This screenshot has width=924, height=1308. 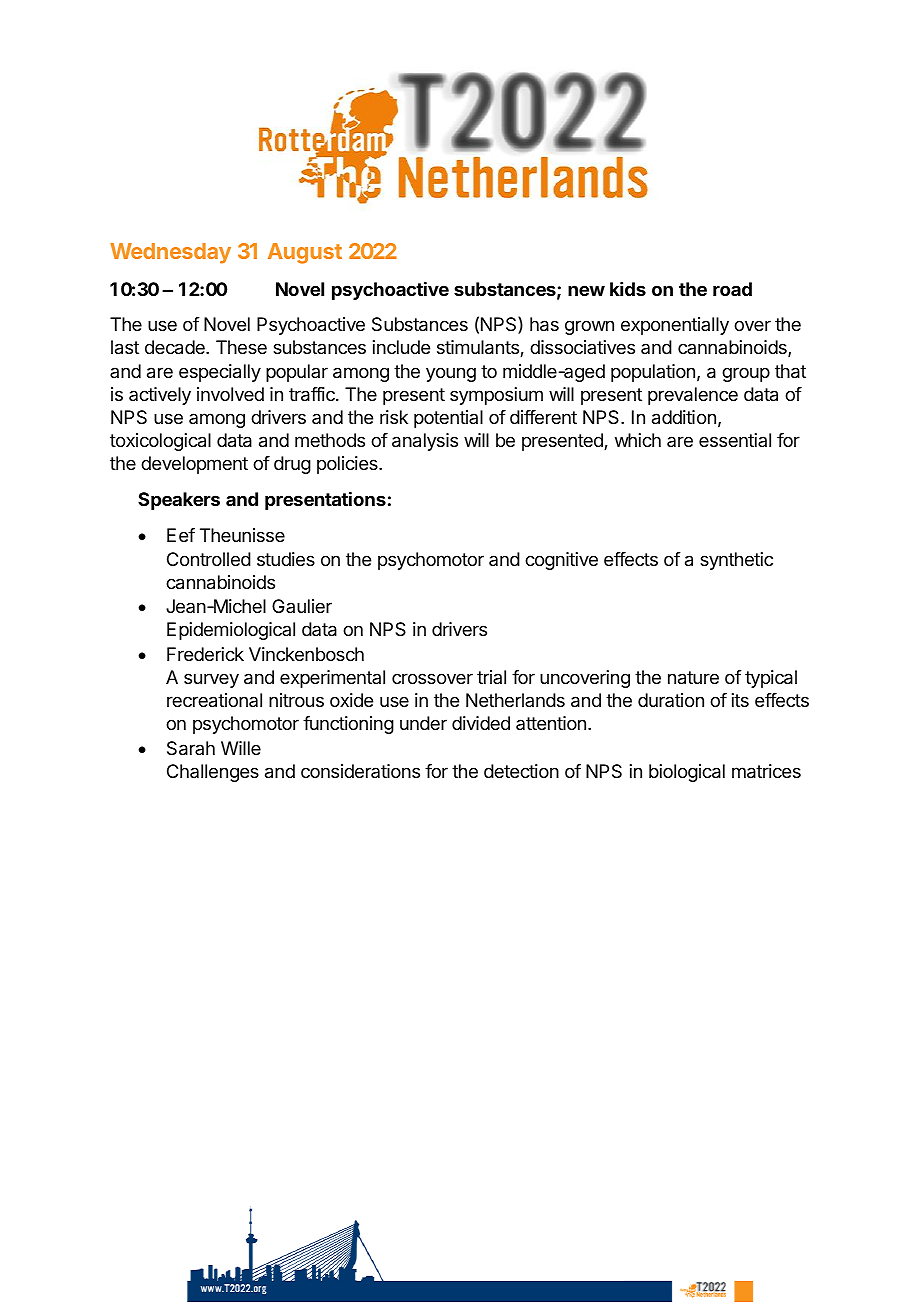 I want to click on road, so click(x=732, y=289).
